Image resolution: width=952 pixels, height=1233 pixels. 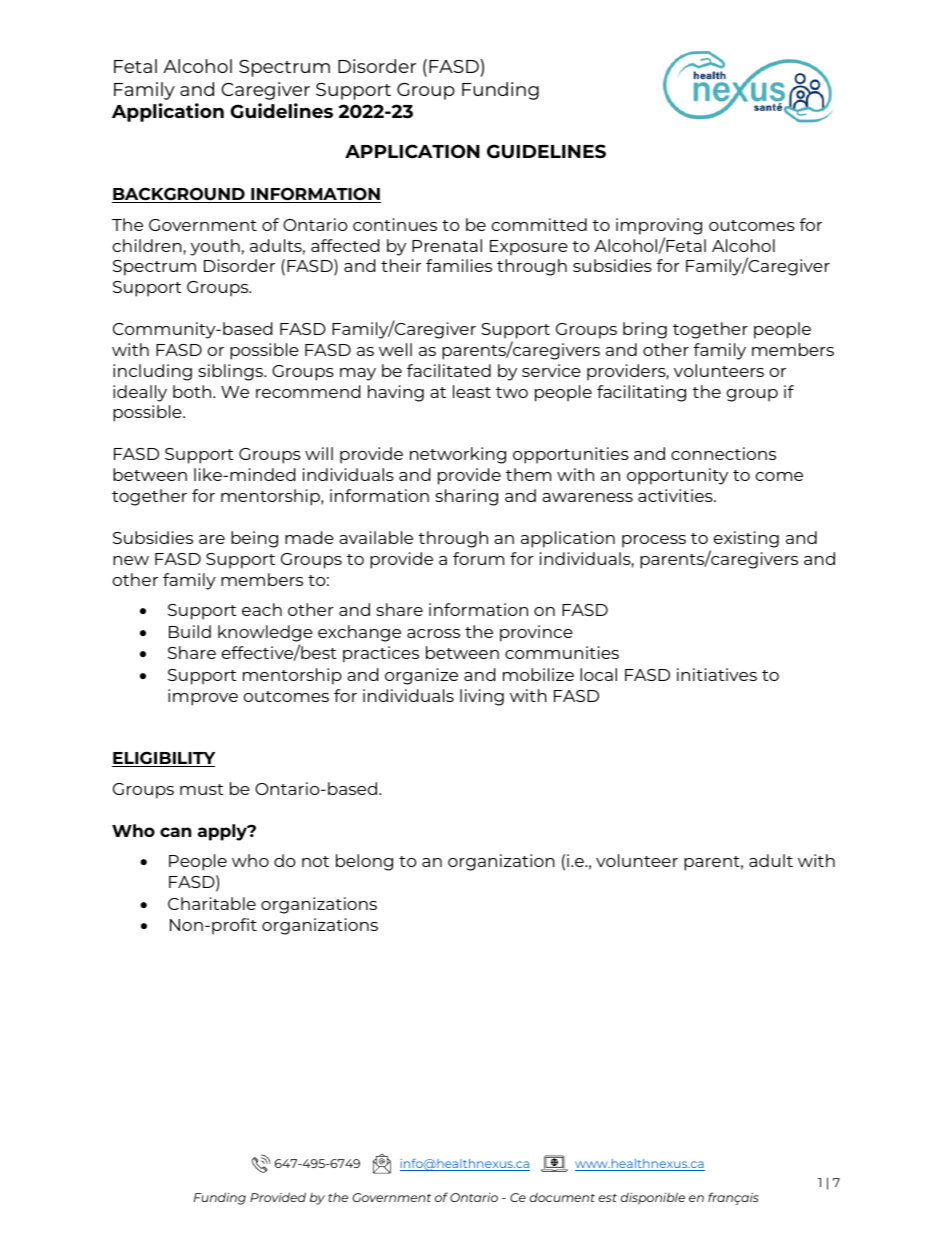 What do you see at coordinates (562, 1197) in the page?
I see `document` at bounding box center [562, 1197].
